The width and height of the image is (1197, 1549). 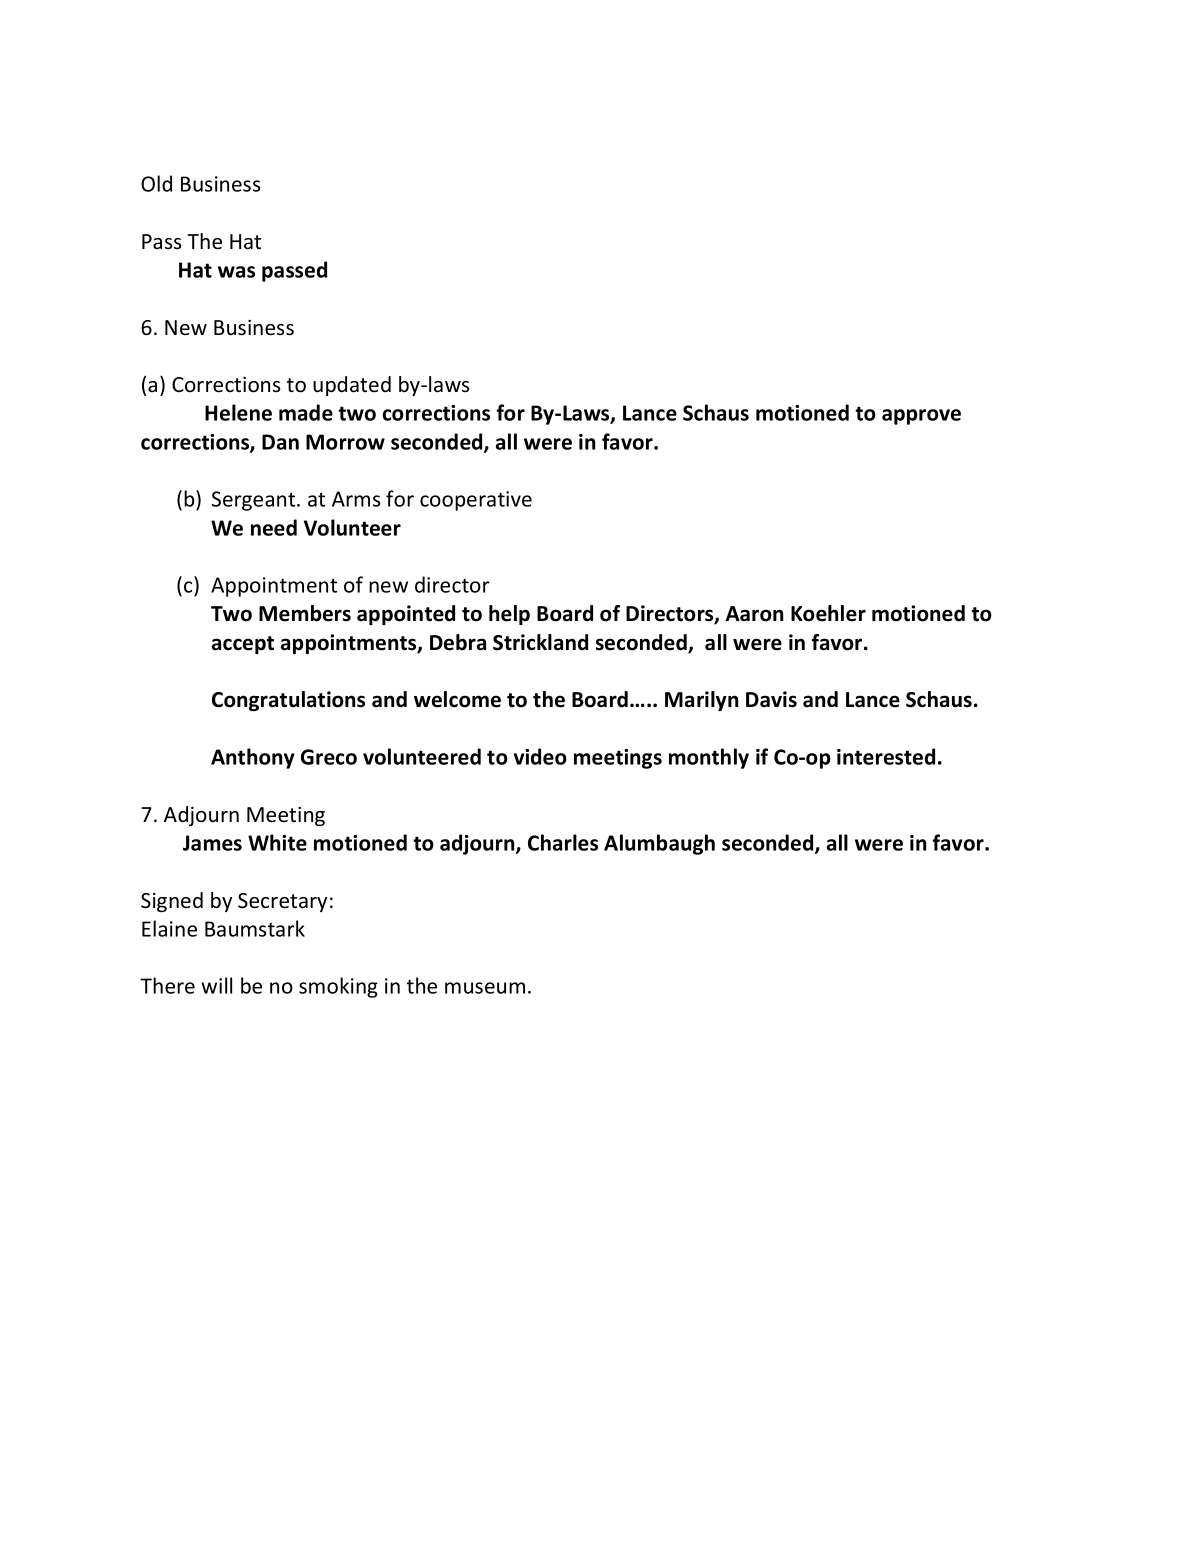 I want to click on was, so click(x=236, y=272).
